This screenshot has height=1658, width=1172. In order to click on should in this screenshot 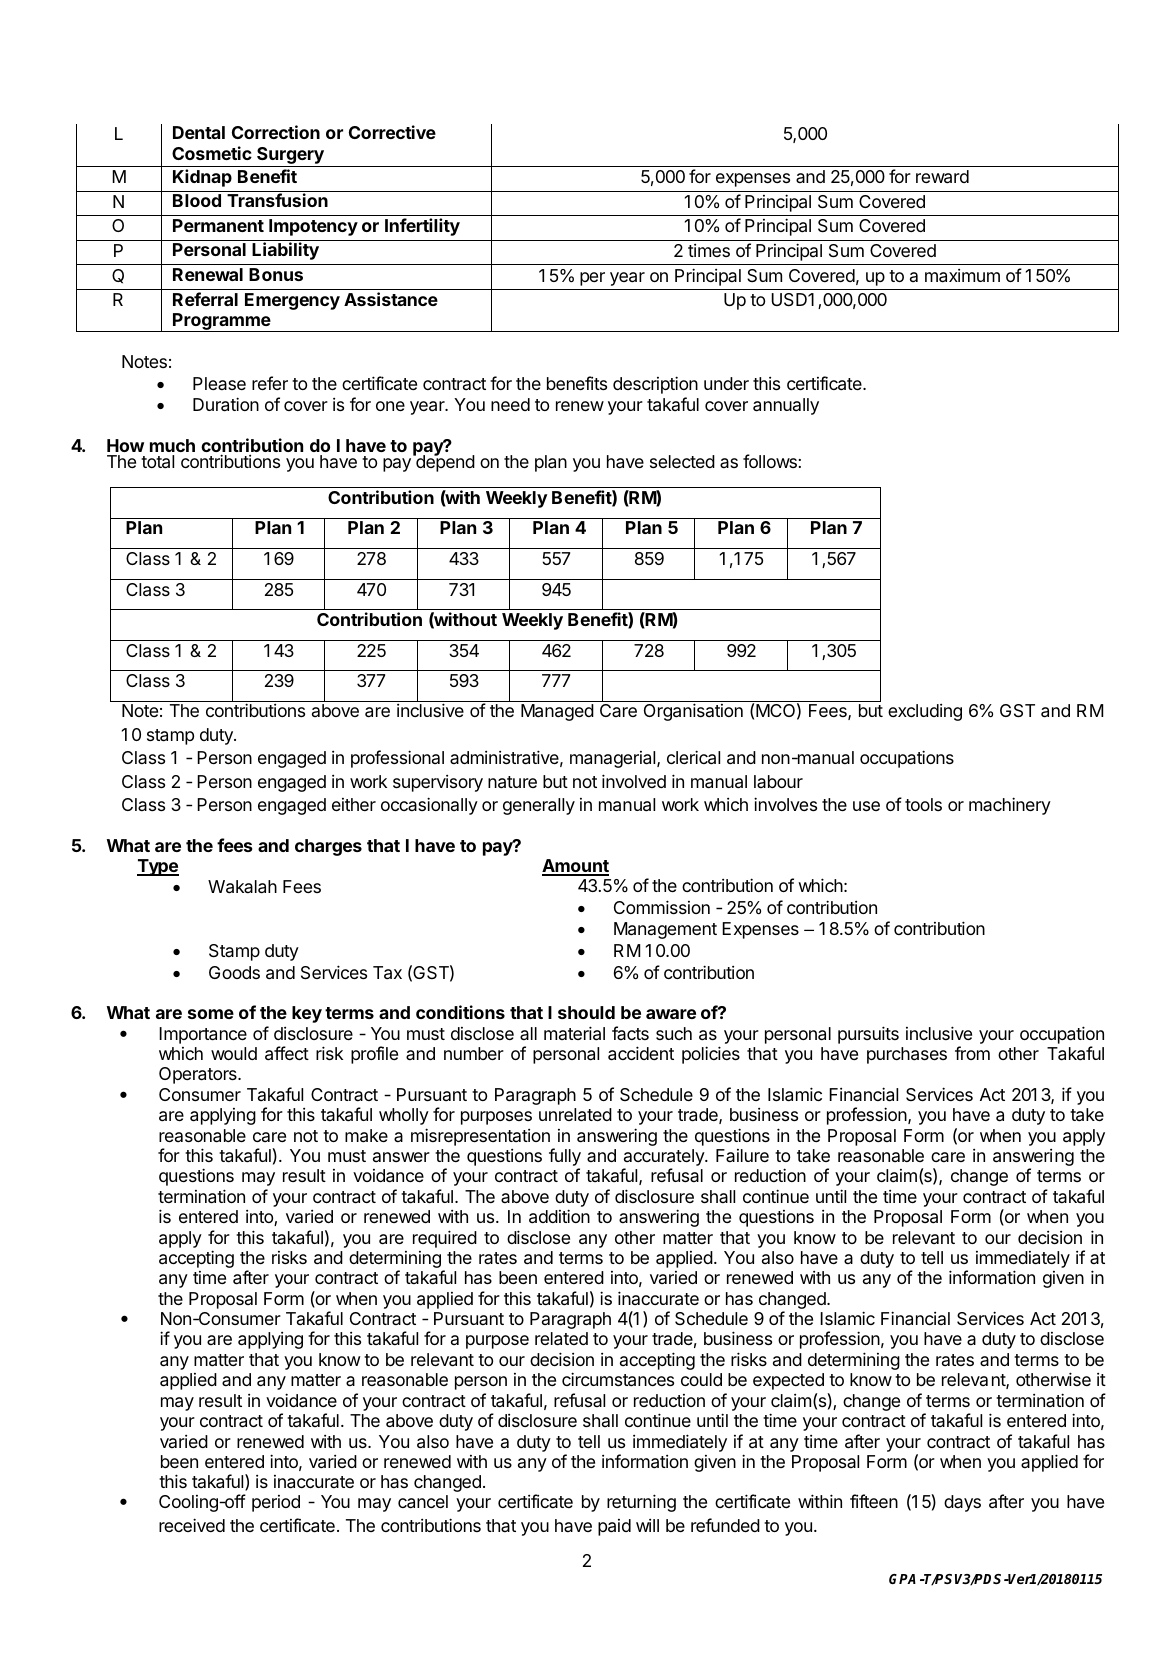, I will do `click(586, 1012)`.
